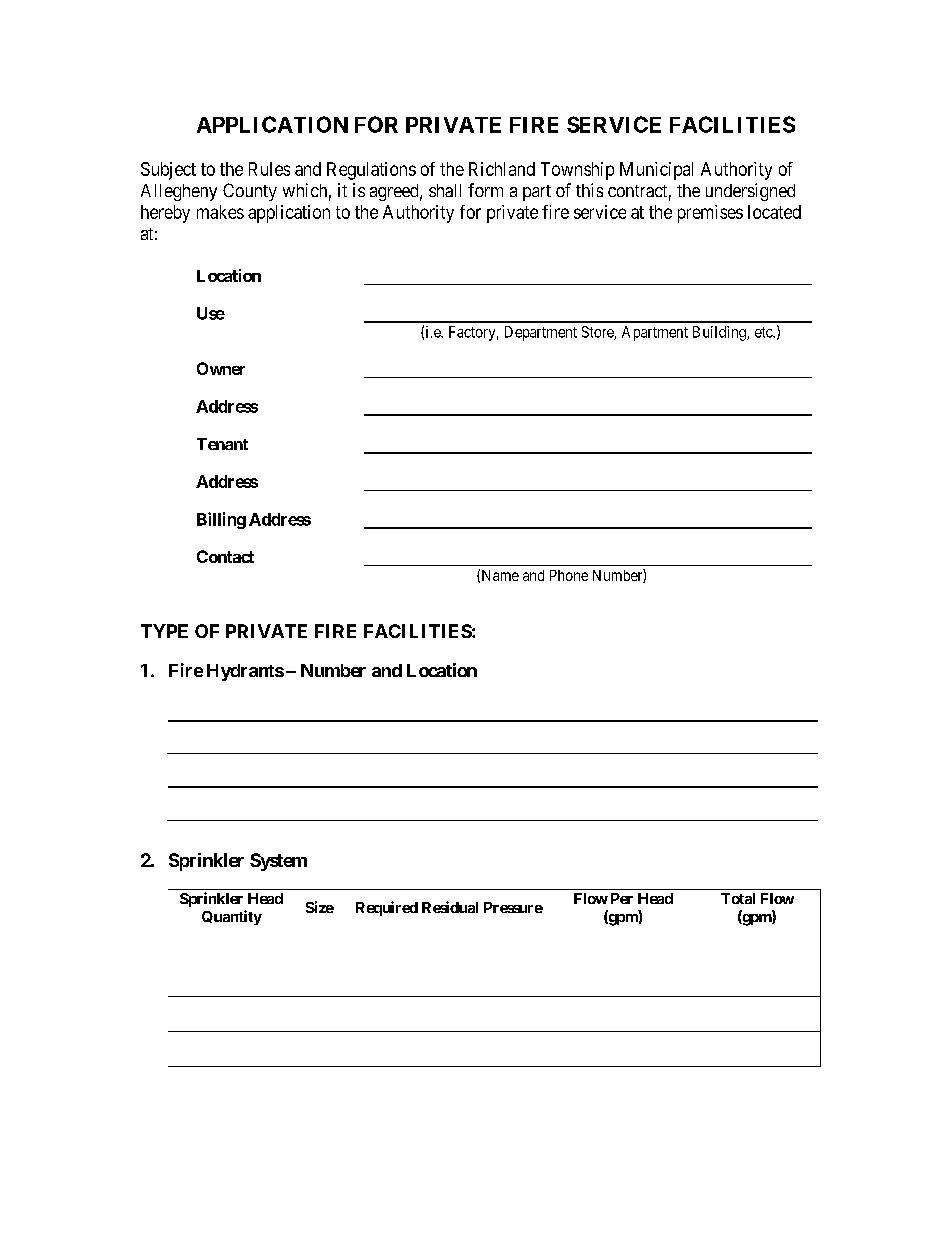 The width and height of the image is (952, 1233). What do you see at coordinates (232, 917) in the image?
I see `Quantity` at bounding box center [232, 917].
